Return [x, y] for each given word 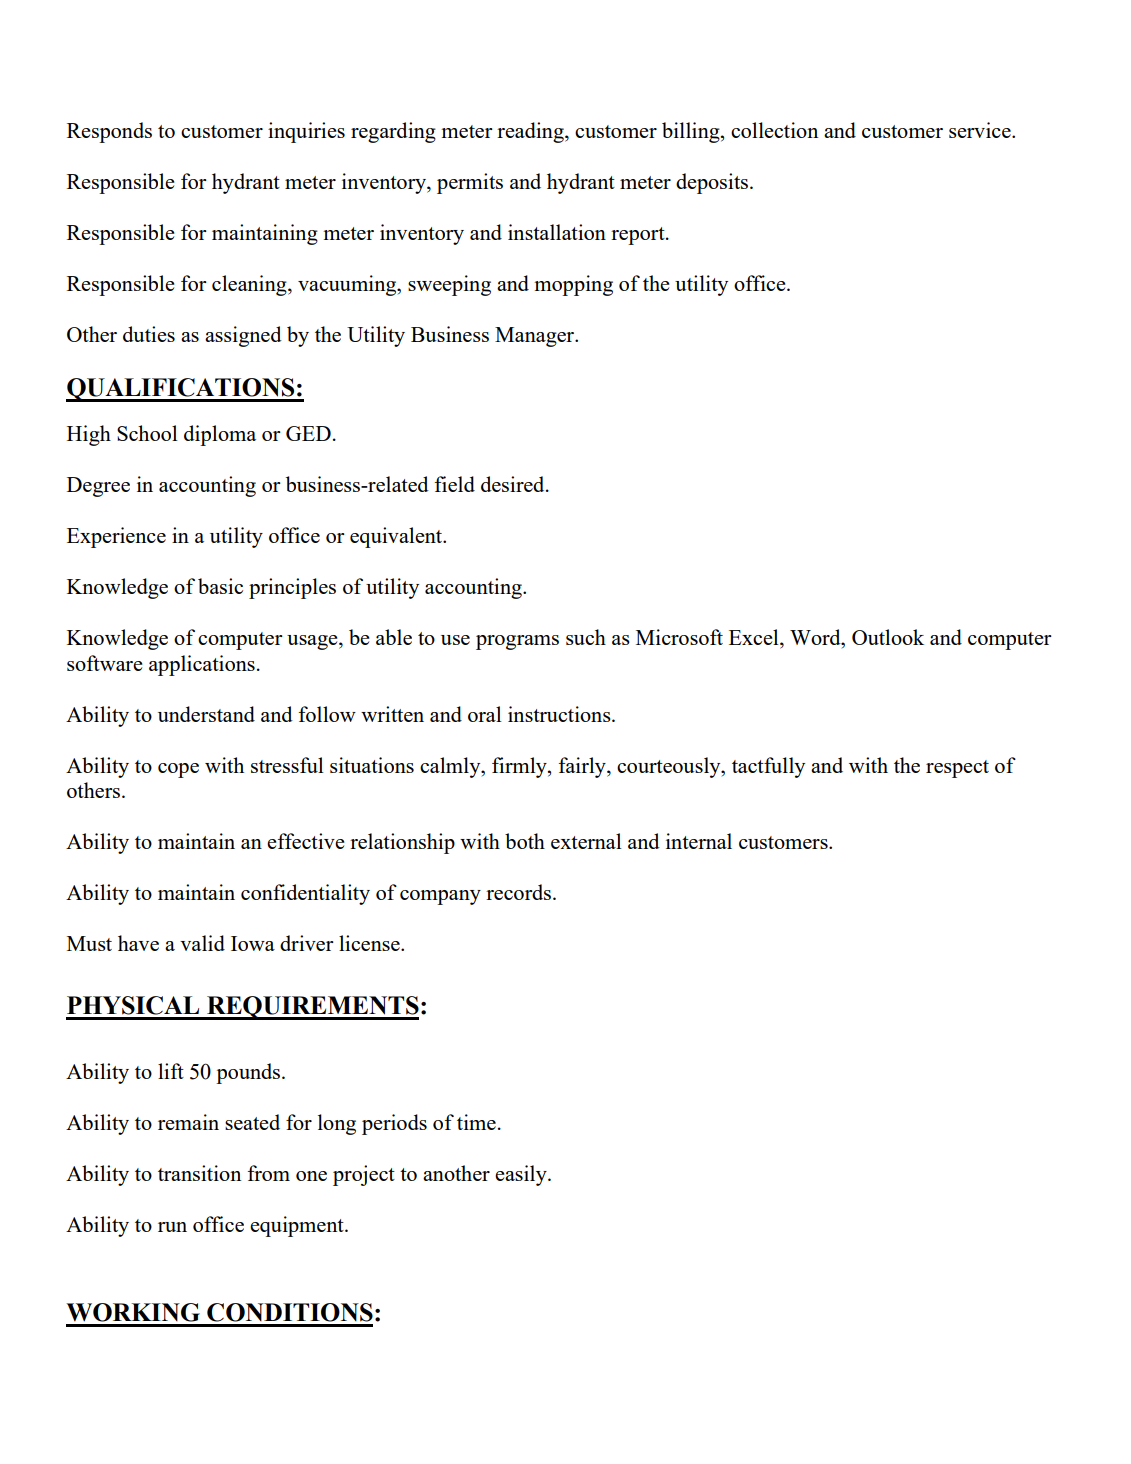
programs [517, 642]
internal [699, 841]
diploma [220, 435]
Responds [109, 132]
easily [522, 1175]
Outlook [888, 637]
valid [202, 943]
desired [514, 484]
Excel [755, 638]
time [476, 1122]
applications [202, 665]
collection [774, 130]
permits [470, 183]
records [520, 892]
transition [199, 1173]
